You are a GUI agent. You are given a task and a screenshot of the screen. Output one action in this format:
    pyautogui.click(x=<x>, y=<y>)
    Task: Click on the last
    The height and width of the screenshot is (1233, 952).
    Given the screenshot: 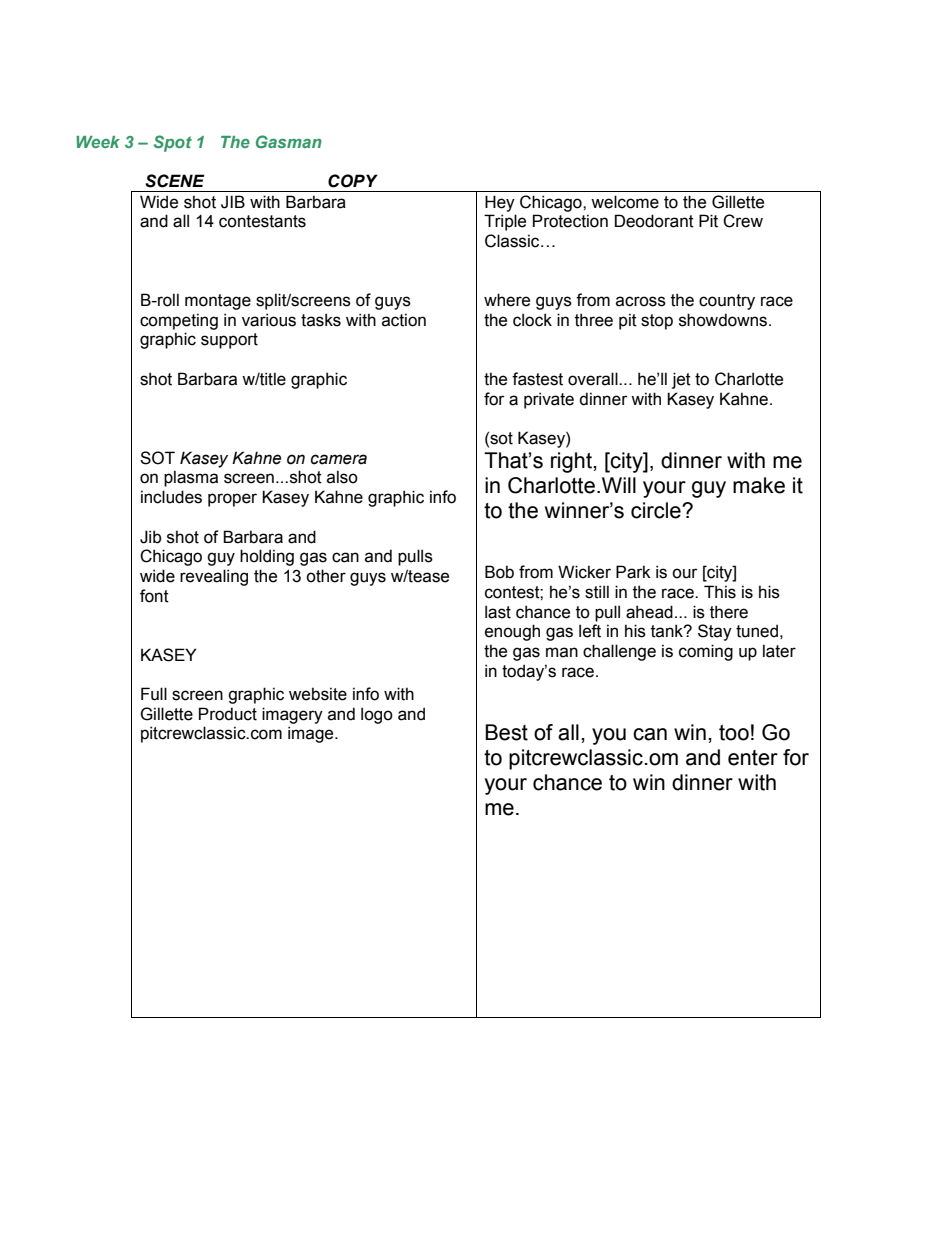 What is the action you would take?
    pyautogui.click(x=498, y=612)
